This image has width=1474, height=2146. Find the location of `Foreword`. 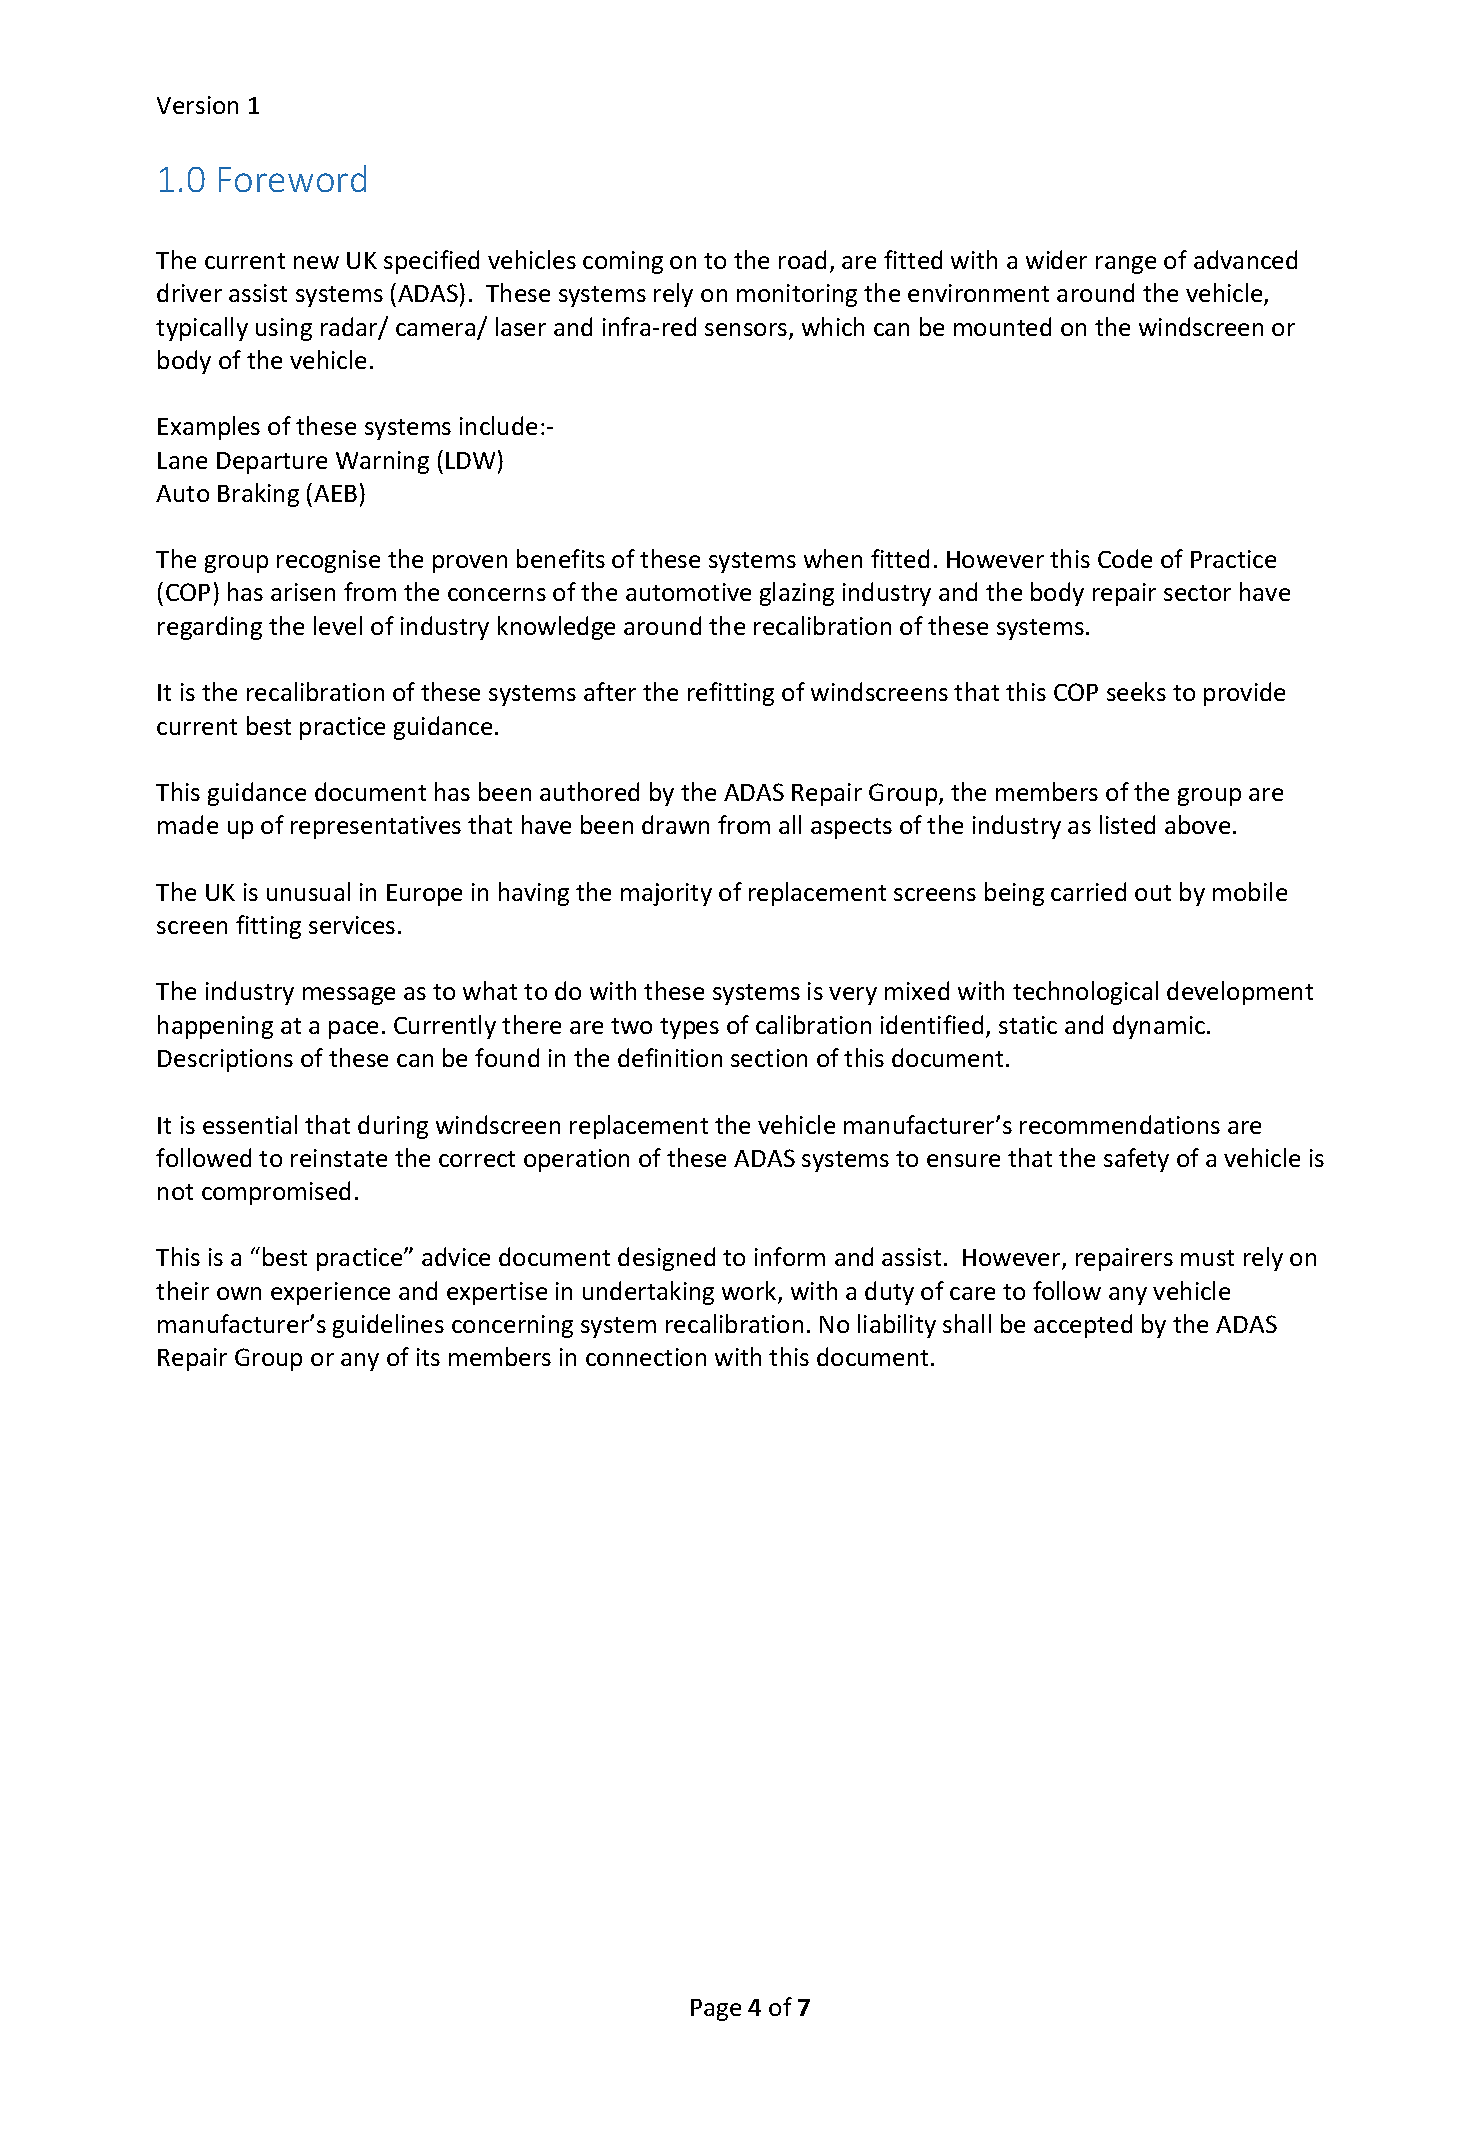

Foreword is located at coordinates (292, 178).
